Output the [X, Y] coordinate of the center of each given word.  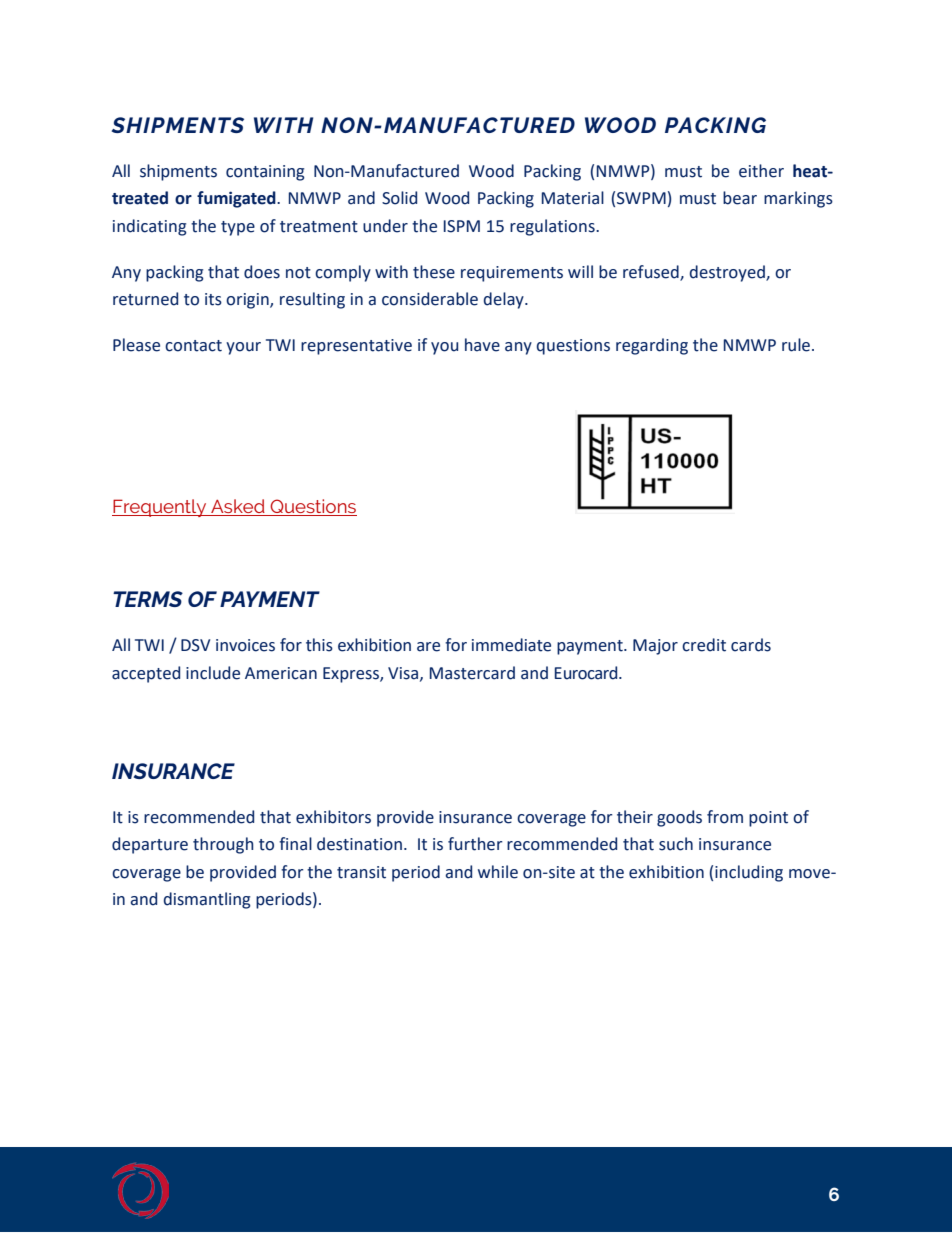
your [243, 348]
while [498, 872]
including [749, 873]
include [213, 673]
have [482, 345]
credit [704, 645]
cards [751, 645]
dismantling [207, 900]
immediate [511, 645]
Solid [399, 198]
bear [740, 198]
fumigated [237, 199]
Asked [238, 507]
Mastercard [472, 673]
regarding [652, 346]
